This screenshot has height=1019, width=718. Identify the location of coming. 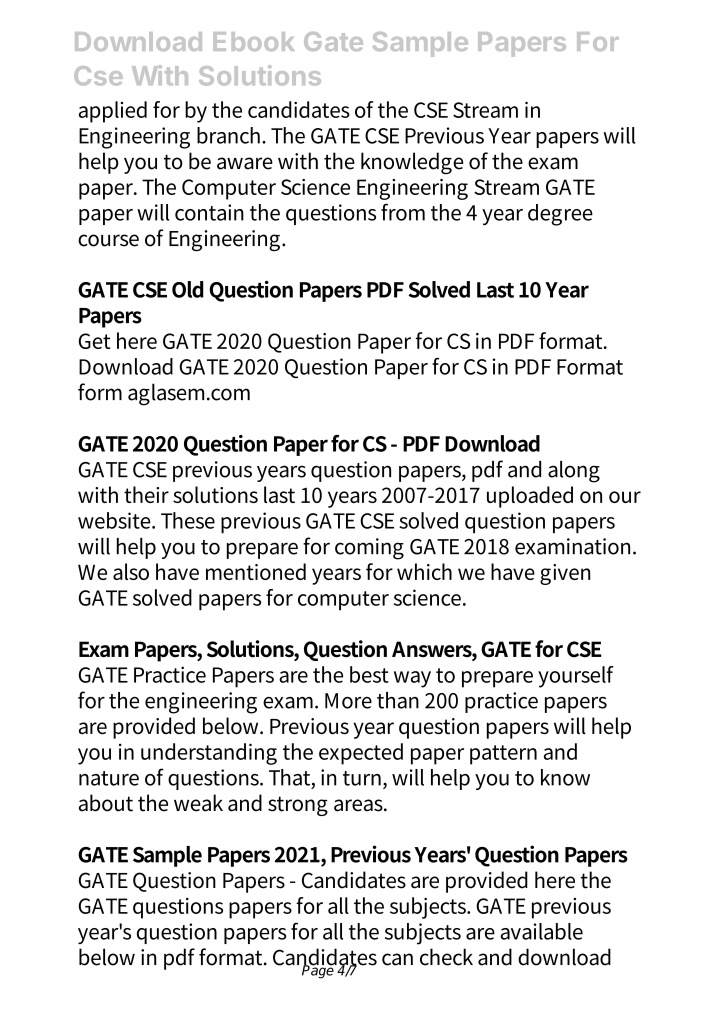
(369, 549).
